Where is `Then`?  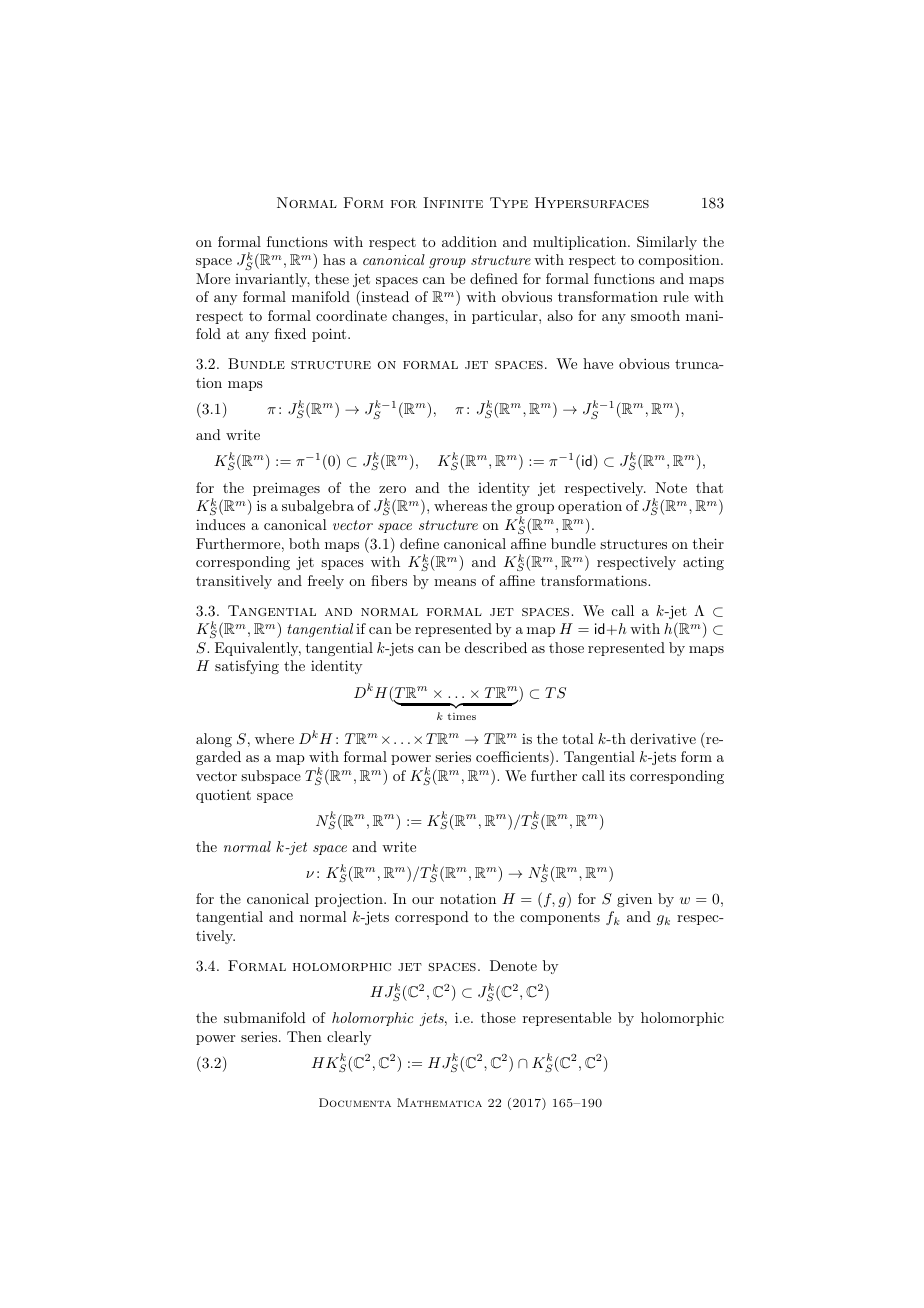
Then is located at coordinates (304, 1036).
